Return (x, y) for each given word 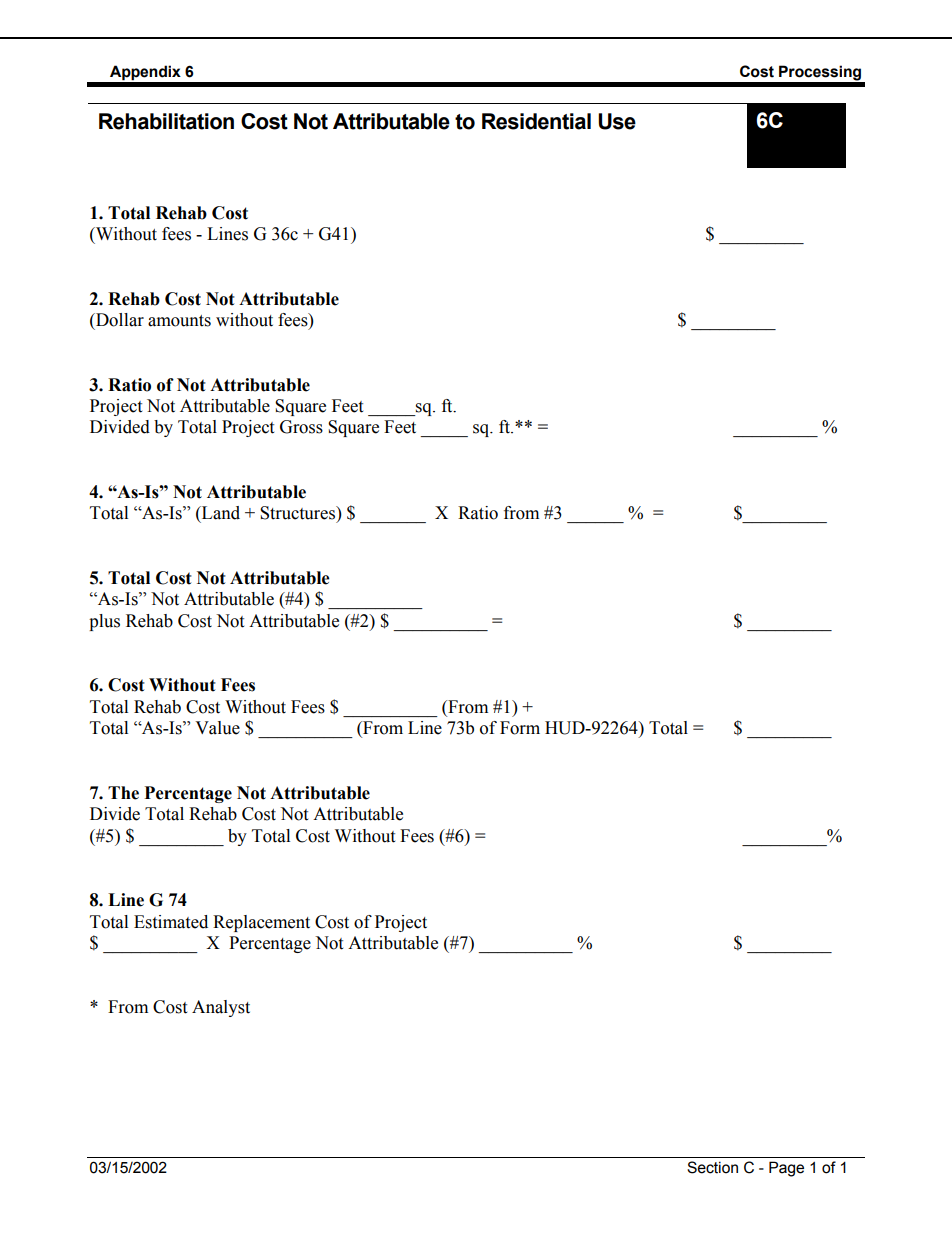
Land (220, 513)
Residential (536, 121)
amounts (179, 321)
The (123, 793)
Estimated (171, 922)
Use (617, 121)
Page (786, 1169)
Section (712, 1167)
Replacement (261, 923)
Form (520, 728)
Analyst (221, 1008)
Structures (298, 513)
